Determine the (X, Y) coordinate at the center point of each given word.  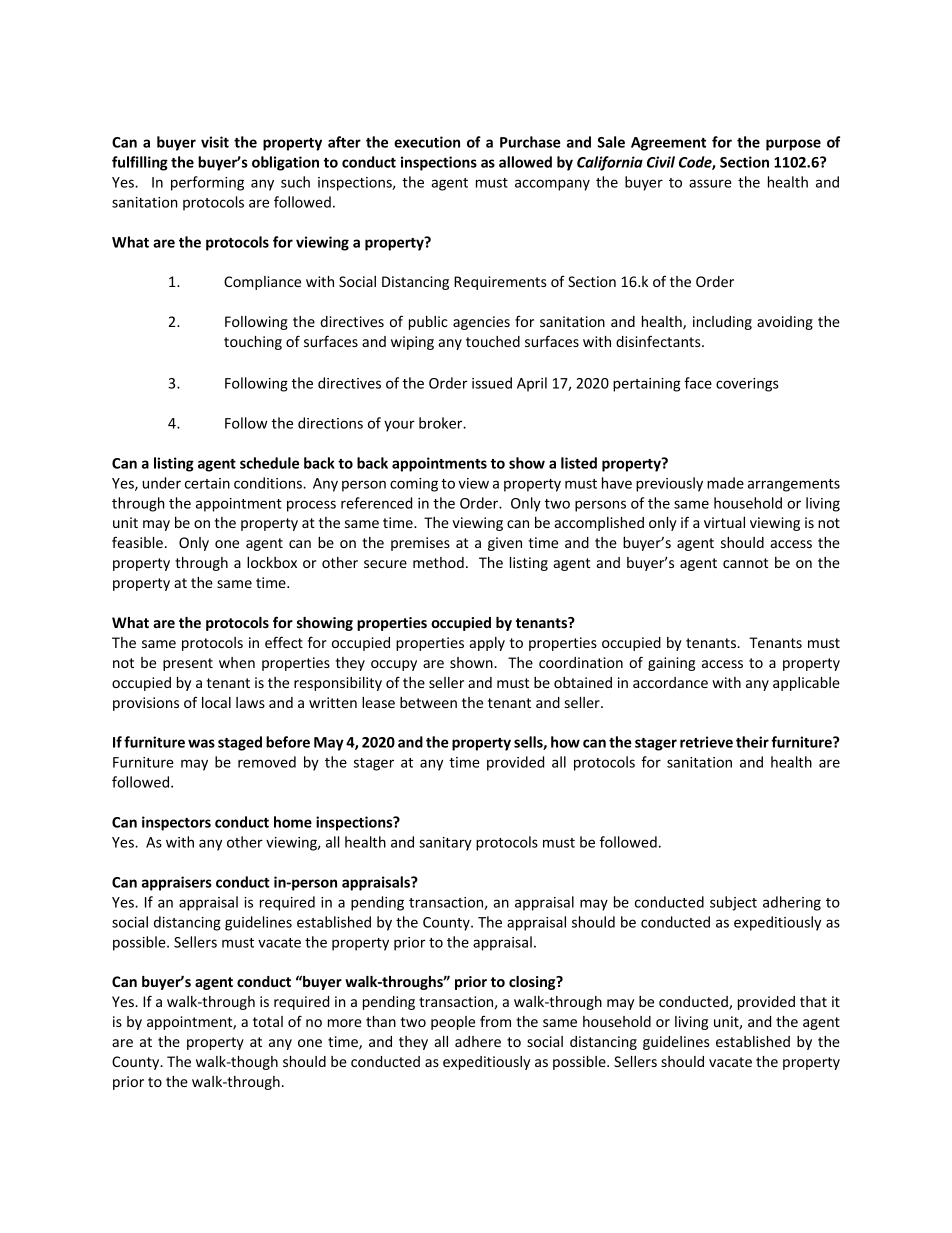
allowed (525, 162)
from (495, 1021)
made (725, 483)
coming (414, 485)
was (201, 743)
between (428, 702)
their (752, 742)
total (268, 1021)
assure (710, 183)
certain (207, 483)
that (813, 1001)
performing (207, 183)
